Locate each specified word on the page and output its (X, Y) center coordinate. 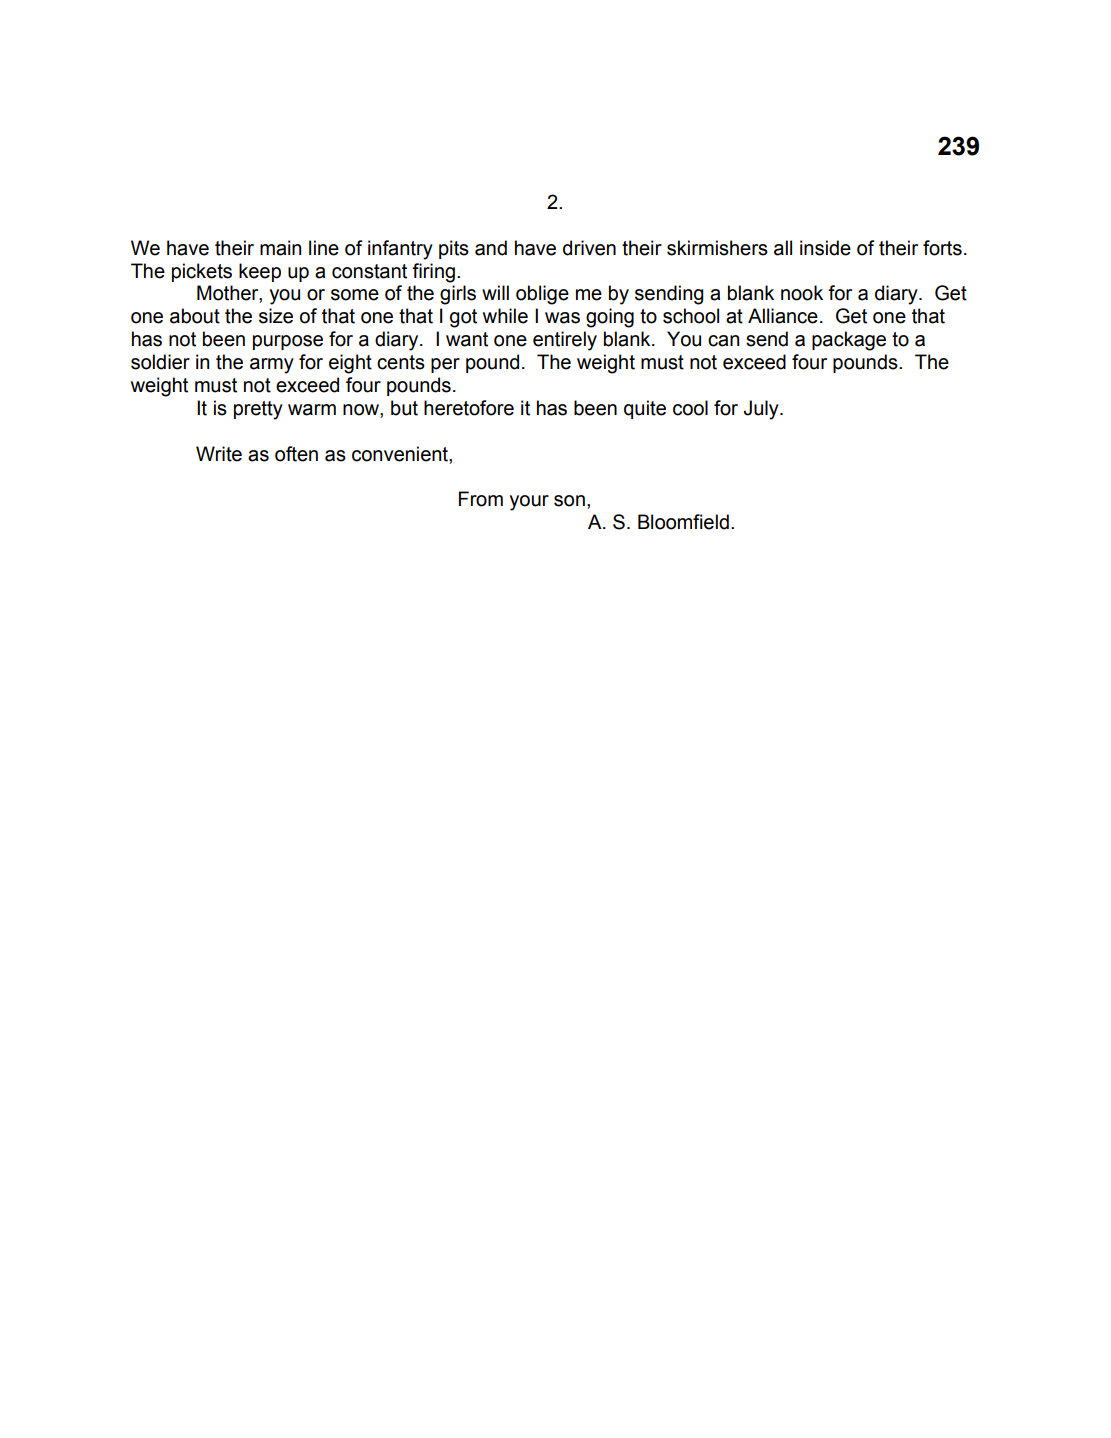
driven (589, 248)
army (272, 366)
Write (219, 454)
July (762, 410)
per (445, 365)
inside (825, 248)
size (276, 316)
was (562, 318)
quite (645, 409)
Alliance (783, 316)
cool (690, 408)
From (481, 499)
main (280, 248)
